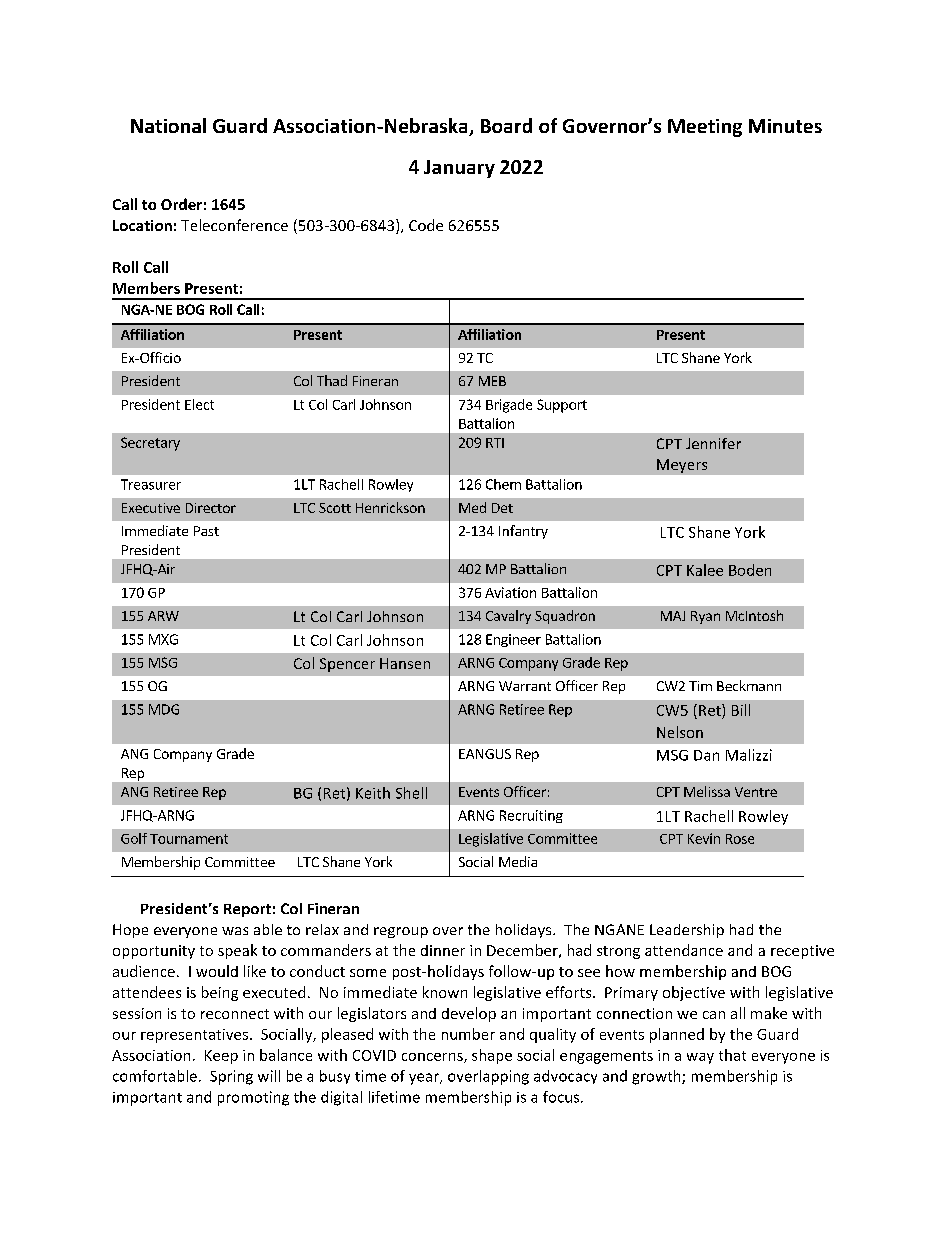 The image size is (952, 1233). What do you see at coordinates (189, 839) in the page?
I see `Tournament` at bounding box center [189, 839].
